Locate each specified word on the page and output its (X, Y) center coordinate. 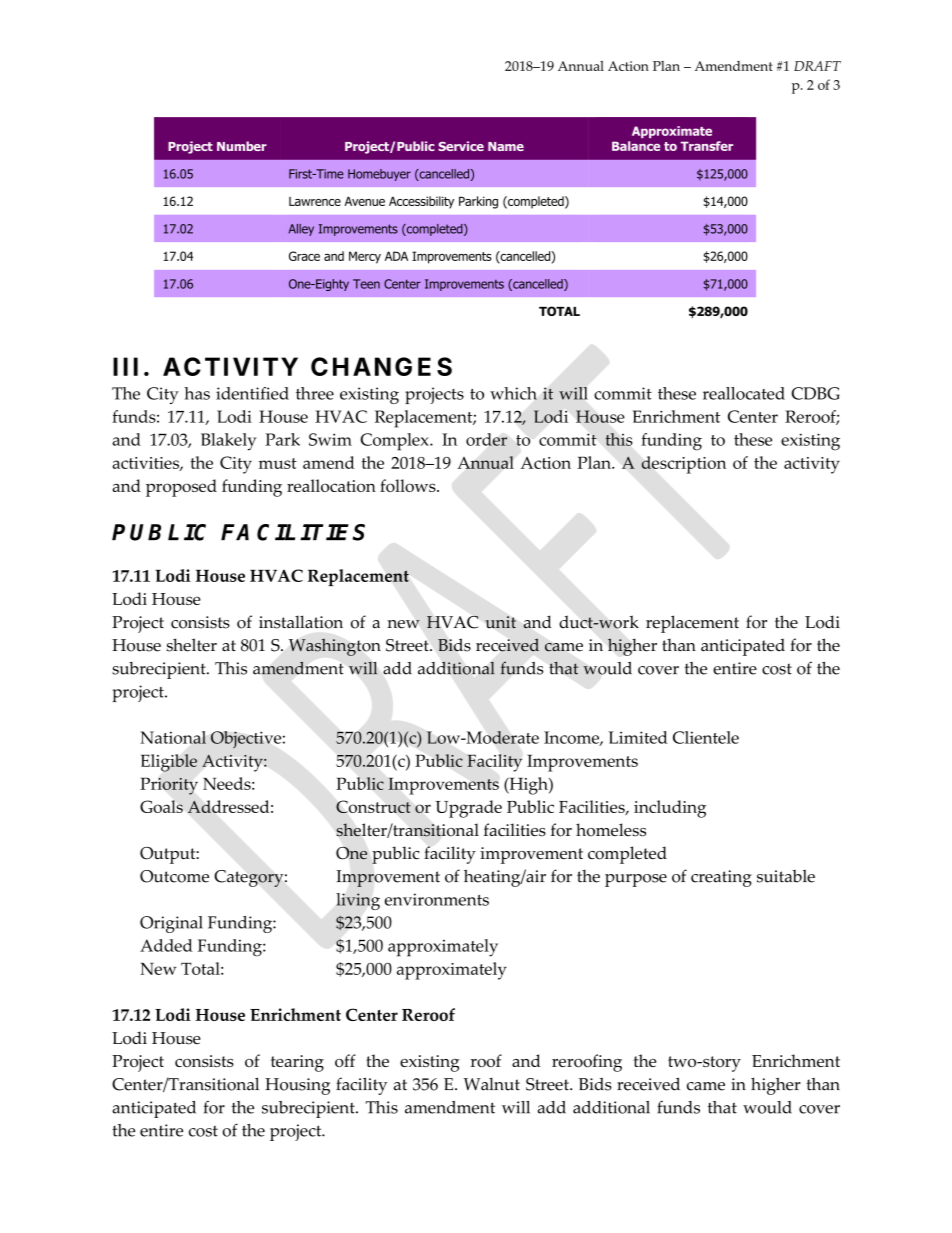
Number (242, 146)
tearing (297, 1063)
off (345, 1060)
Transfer (707, 146)
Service (461, 146)
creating (721, 878)
